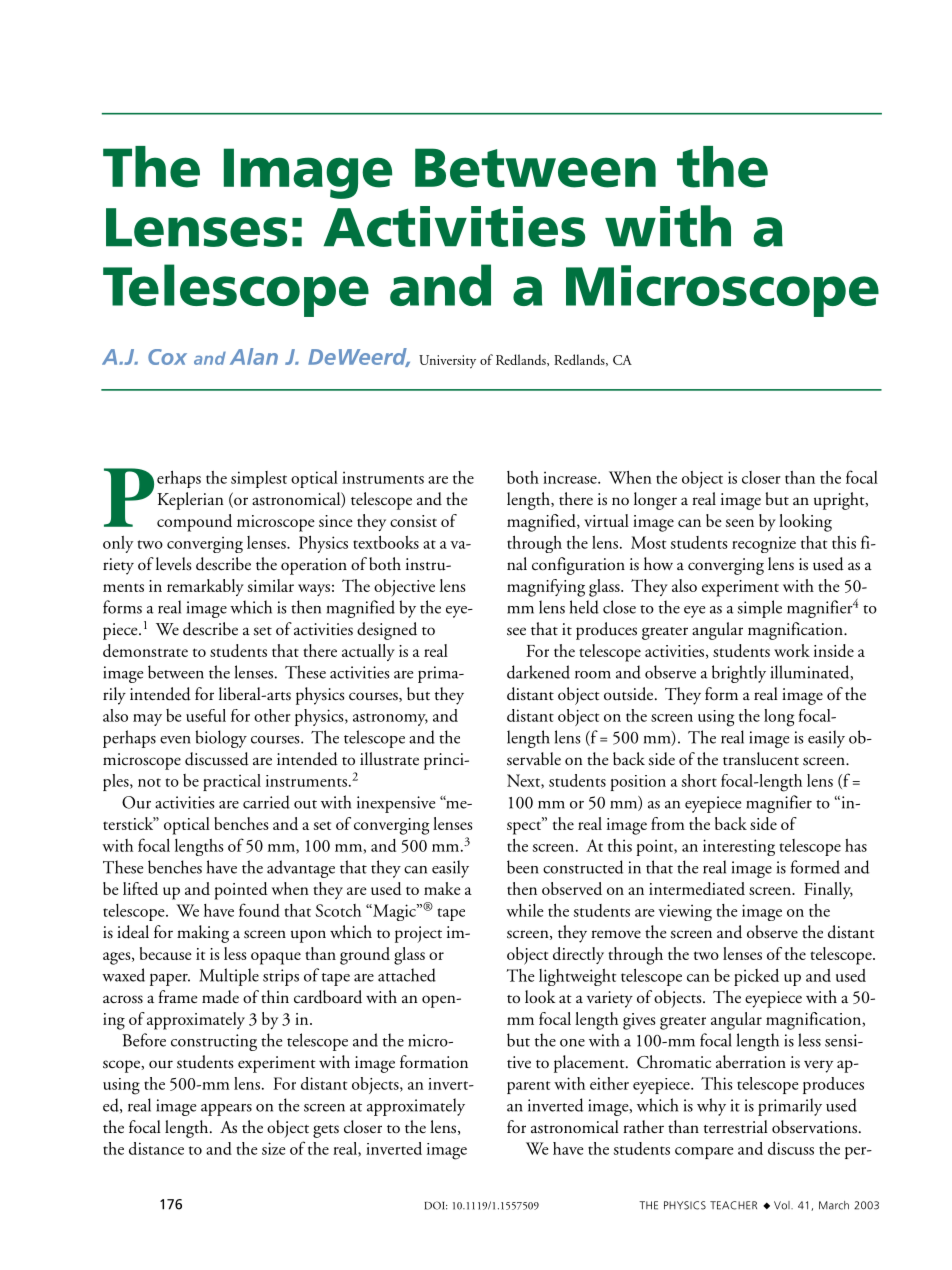 This page has width=952, height=1270. Describe the element at coordinates (783, 1205) in the page. I see `Vol` at that location.
